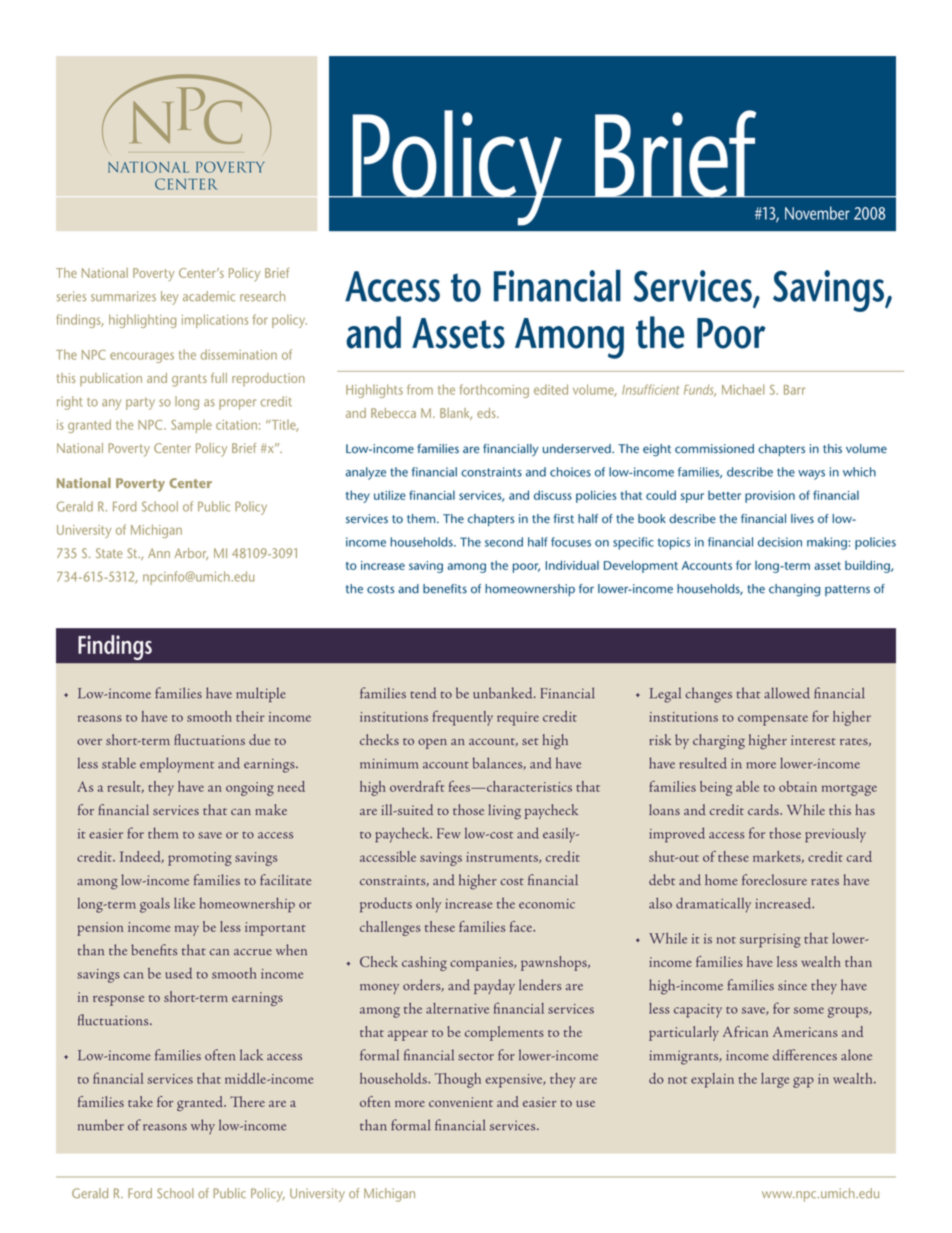 This document has height=1233, width=952. Describe the element at coordinates (140, 1101) in the document. I see `take` at that location.
